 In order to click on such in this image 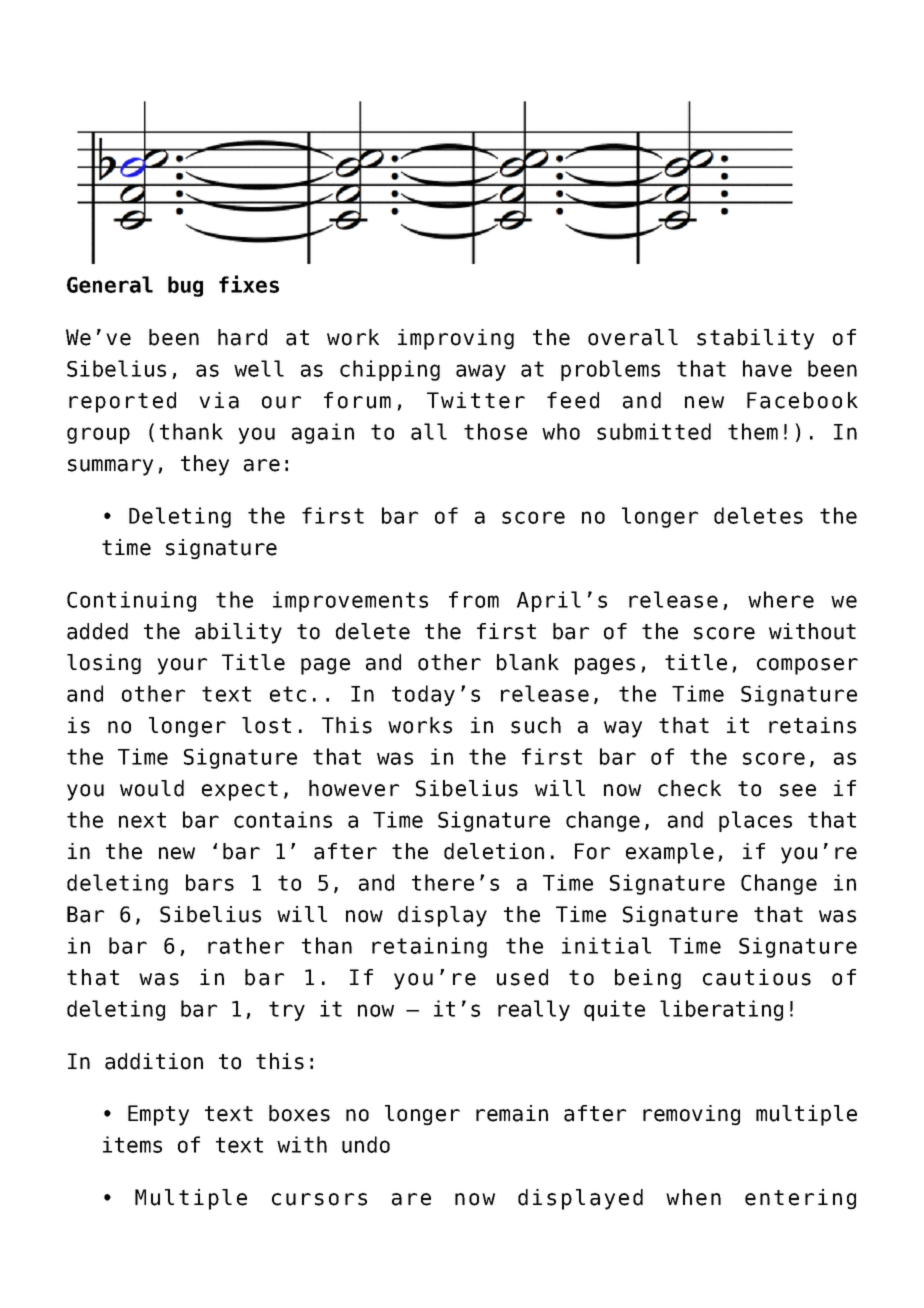, I will do `click(536, 725)`.
